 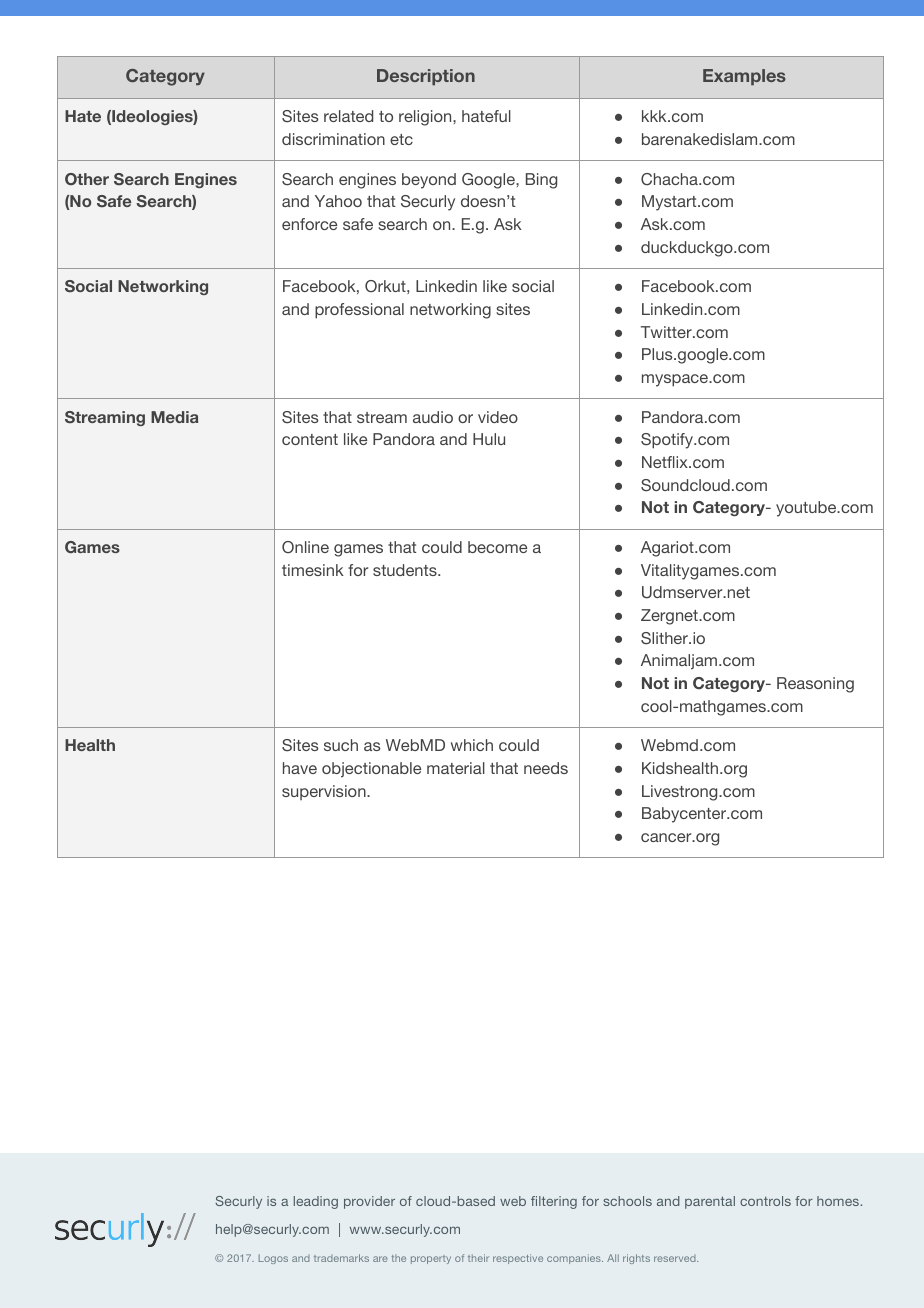 What do you see at coordinates (498, 417) in the screenshot?
I see `video` at bounding box center [498, 417].
